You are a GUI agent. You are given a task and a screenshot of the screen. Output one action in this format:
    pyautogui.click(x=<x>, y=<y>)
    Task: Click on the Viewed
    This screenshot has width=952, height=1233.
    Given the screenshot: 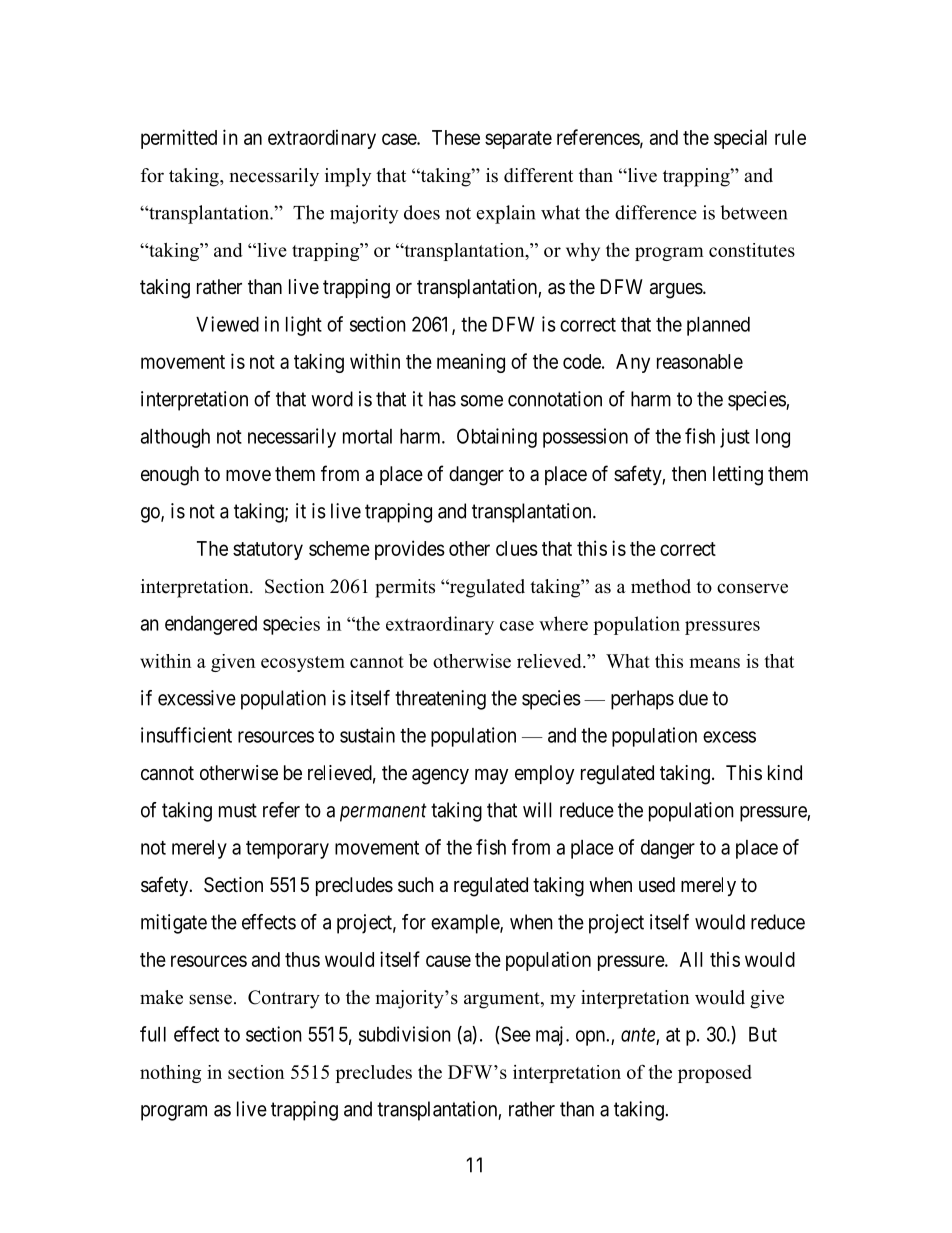 What is the action you would take?
    pyautogui.click(x=227, y=324)
